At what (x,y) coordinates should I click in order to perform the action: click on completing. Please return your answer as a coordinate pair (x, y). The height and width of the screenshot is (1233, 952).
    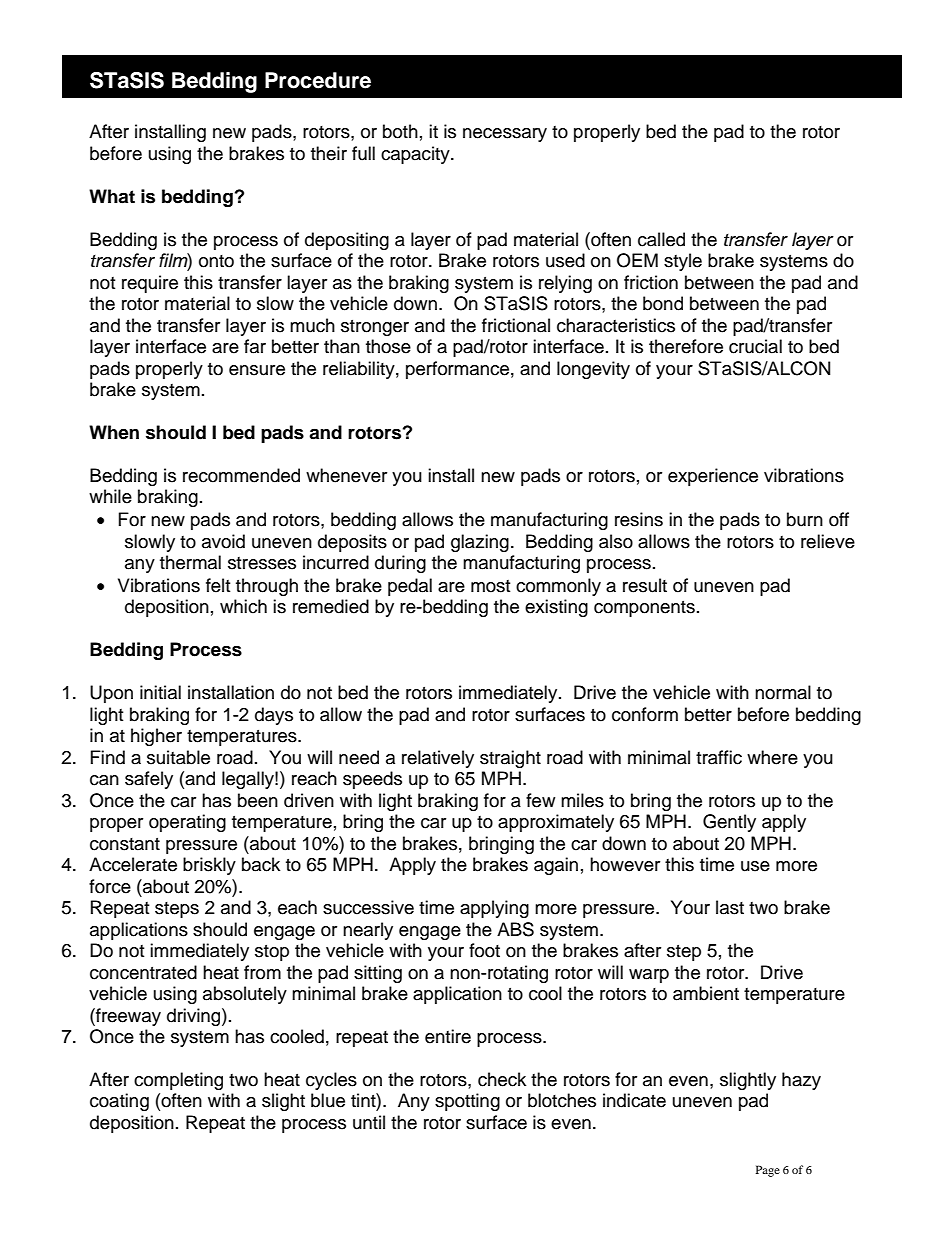
    Looking at the image, I should click on (178, 1081).
